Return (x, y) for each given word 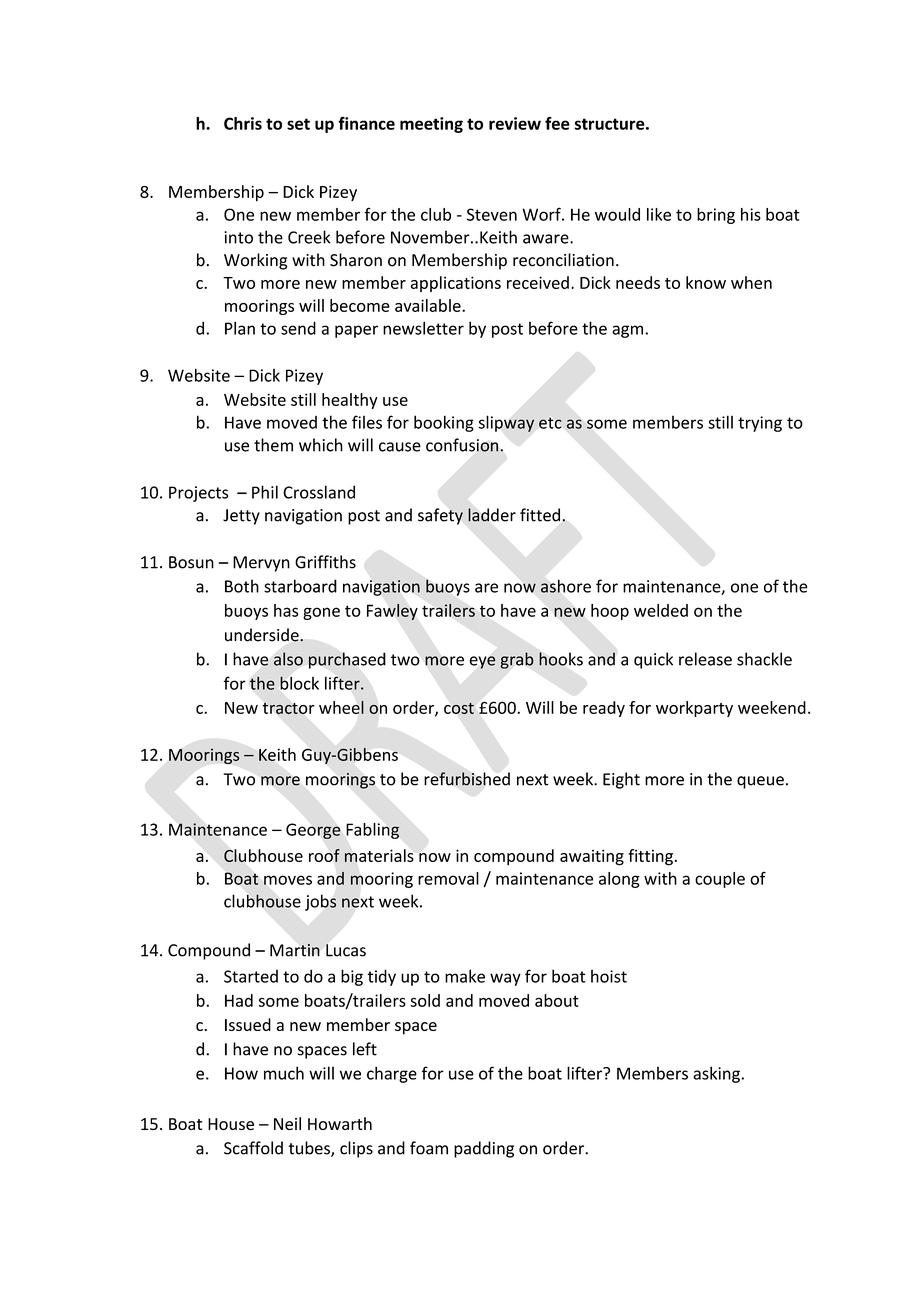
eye (482, 662)
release (705, 659)
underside (263, 635)
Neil (287, 1123)
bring (716, 216)
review (515, 123)
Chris (243, 123)
